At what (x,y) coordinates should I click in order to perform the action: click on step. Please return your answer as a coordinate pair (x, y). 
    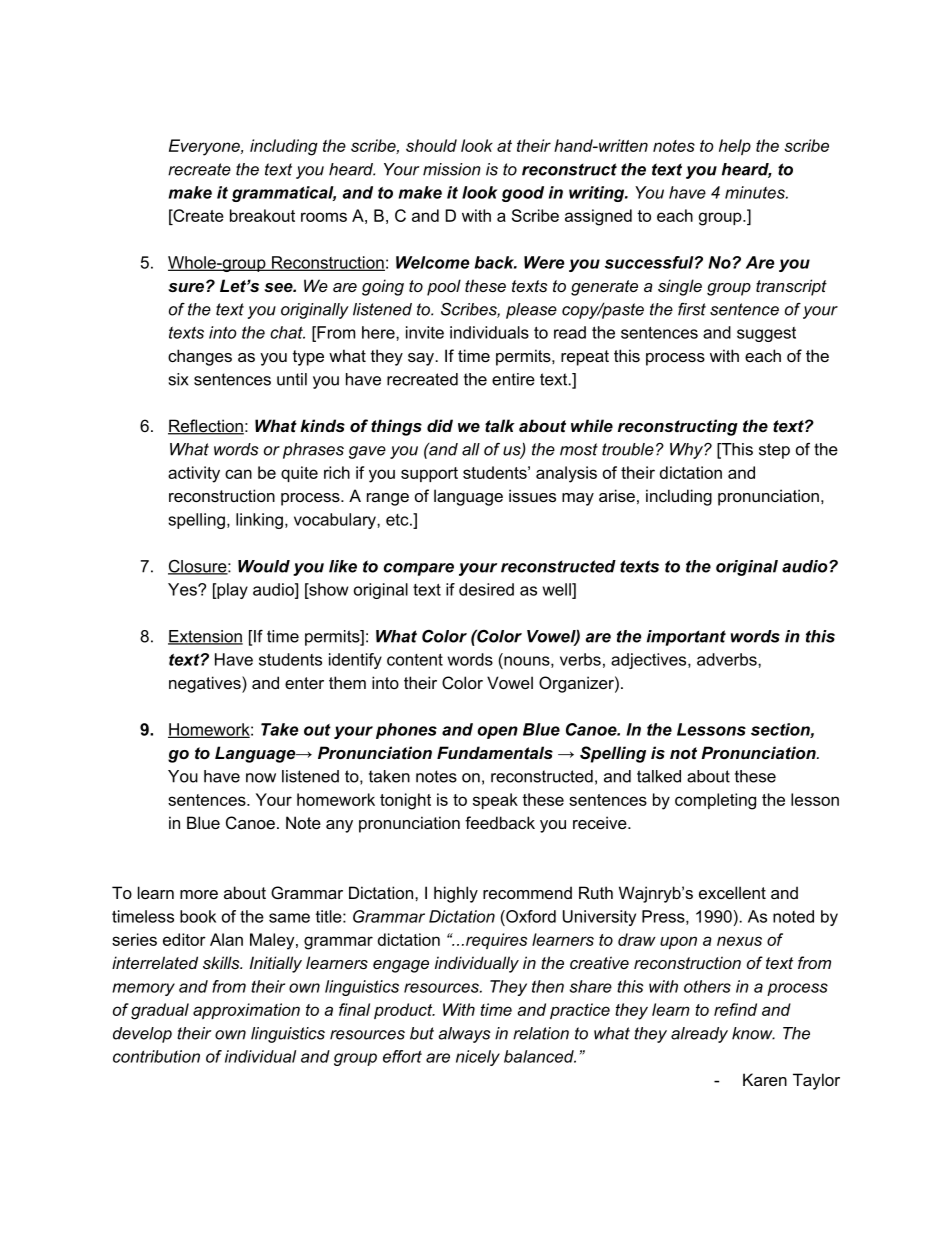
    Looking at the image, I should click on (774, 451).
